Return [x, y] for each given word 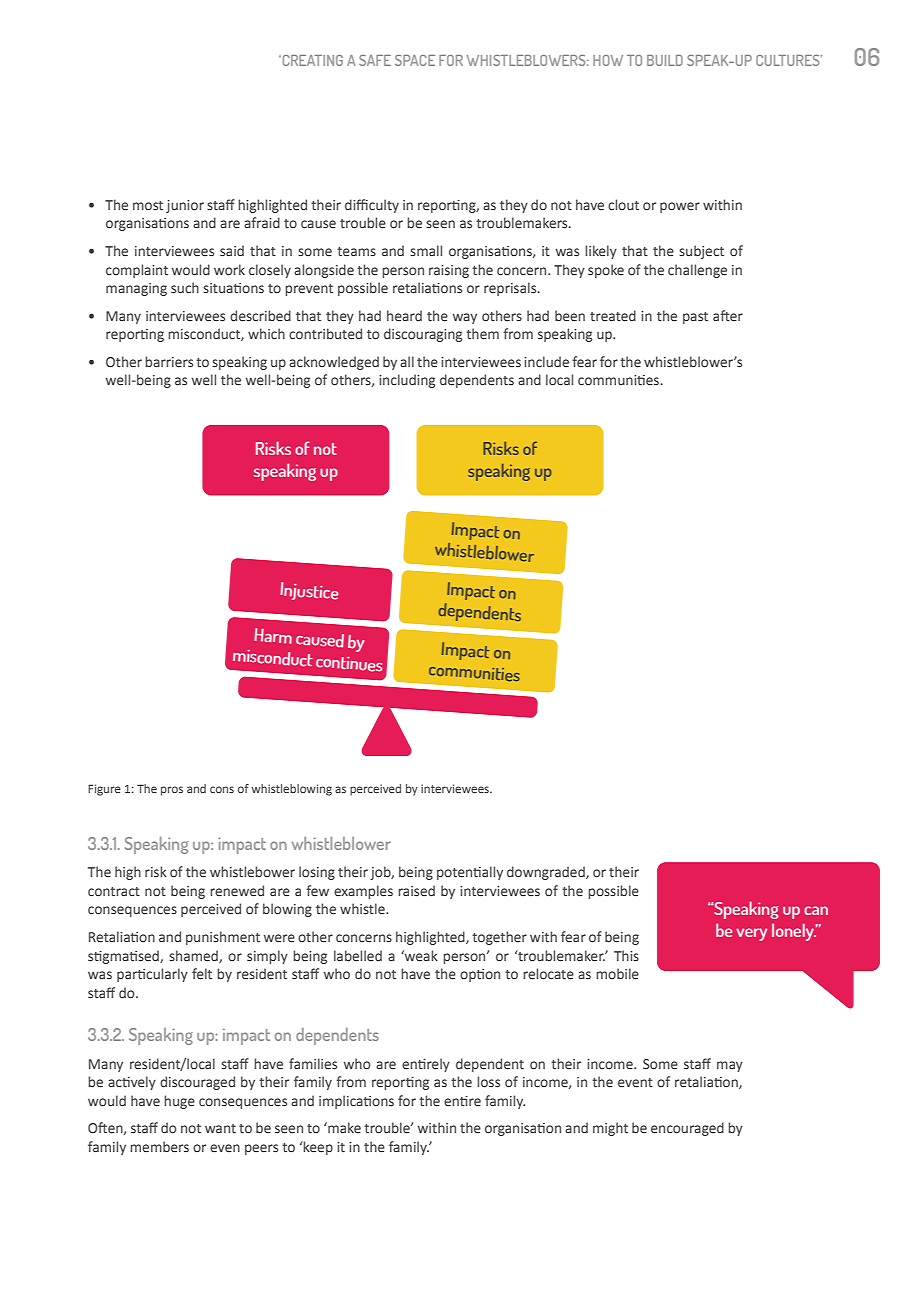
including [407, 381]
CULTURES [789, 60]
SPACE [415, 60]
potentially [470, 873]
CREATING [311, 60]
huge [179, 1102]
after [728, 315]
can [816, 910]
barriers [169, 362]
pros [172, 791]
